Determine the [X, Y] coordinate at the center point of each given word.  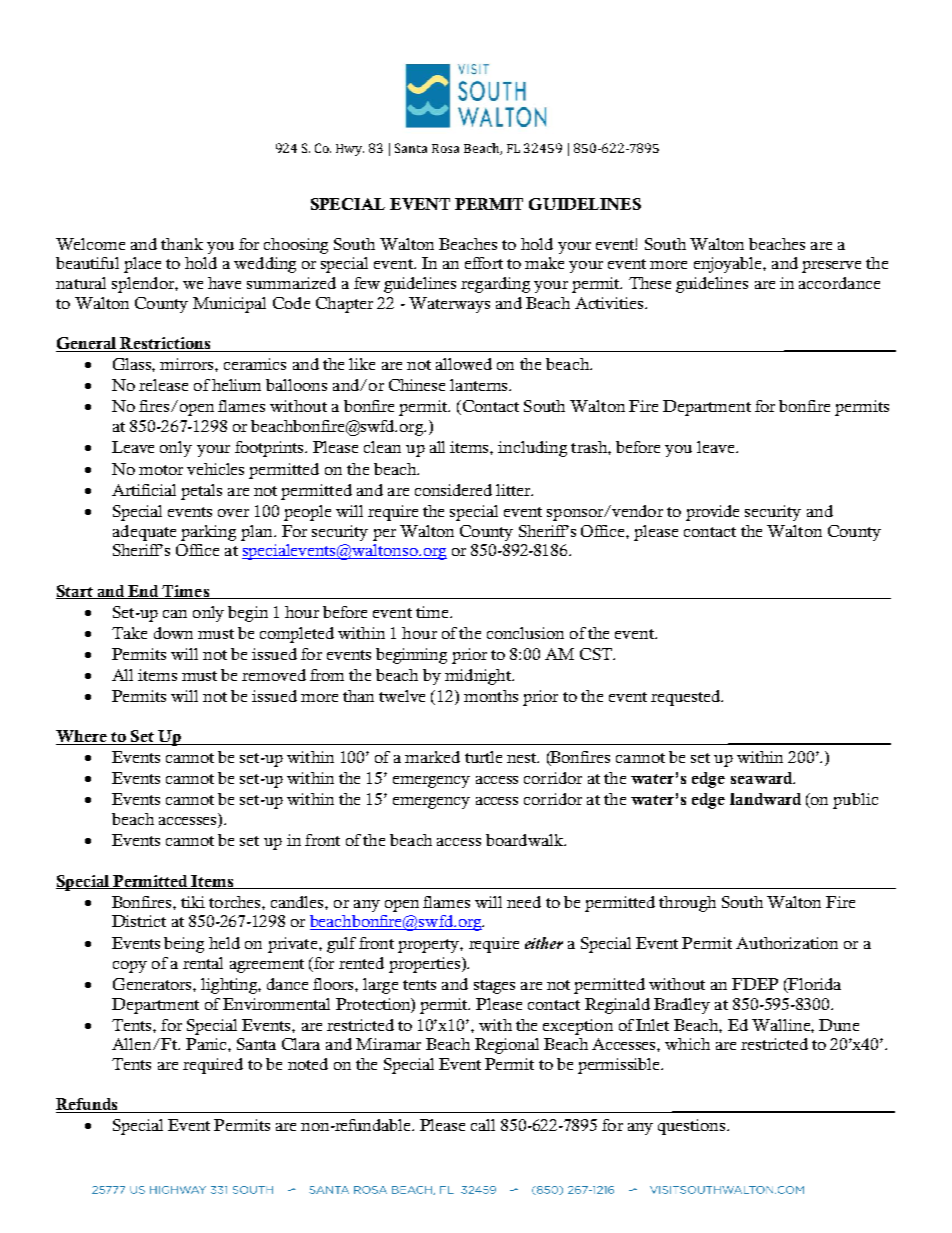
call [483, 1125]
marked [432, 757]
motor [161, 470]
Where [82, 737]
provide [712, 513]
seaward [763, 778]
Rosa [445, 148]
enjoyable [729, 265]
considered [453, 490]
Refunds [88, 1105]
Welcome [90, 244]
